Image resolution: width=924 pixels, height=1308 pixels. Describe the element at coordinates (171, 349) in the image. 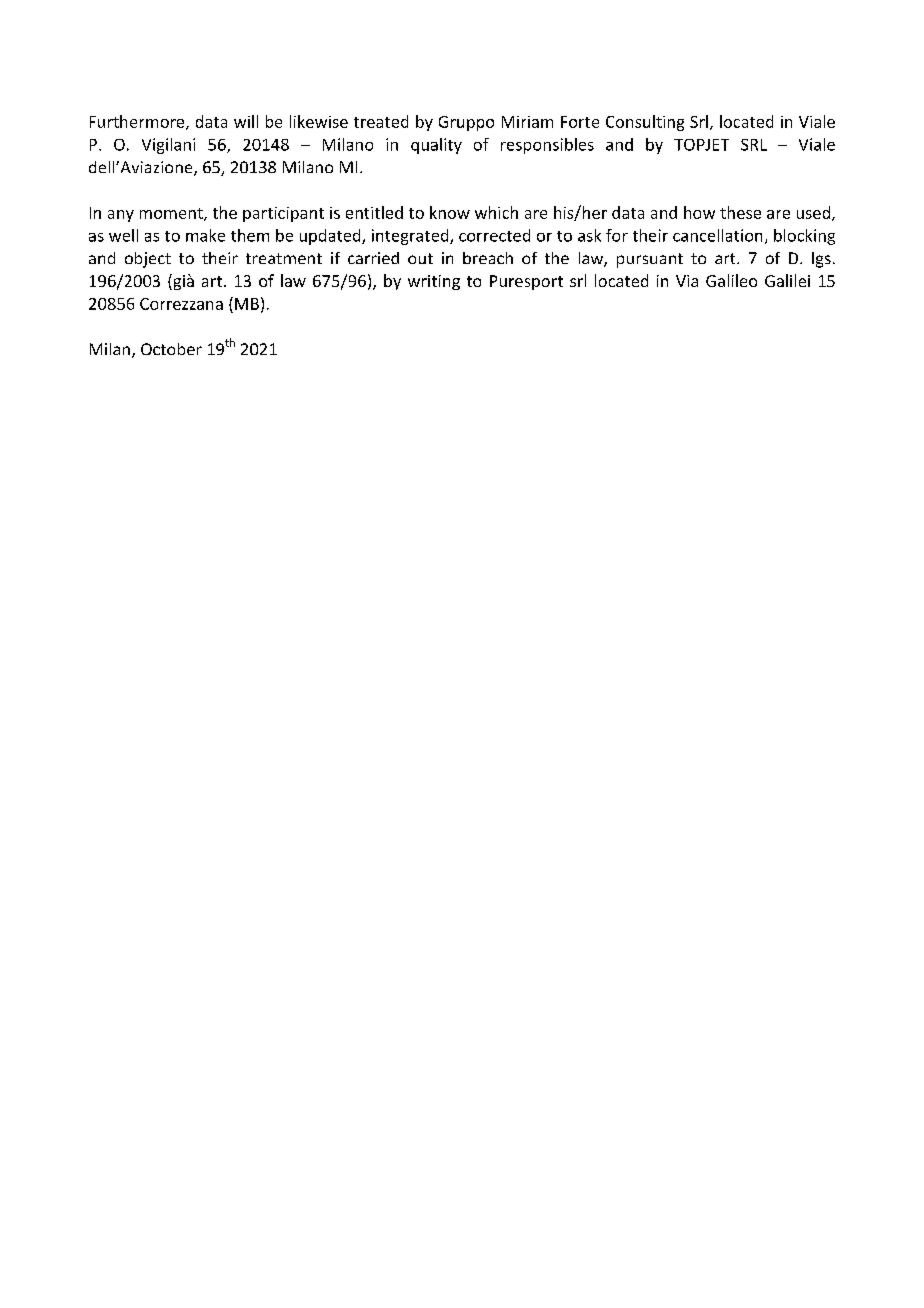

I see `October` at that location.
